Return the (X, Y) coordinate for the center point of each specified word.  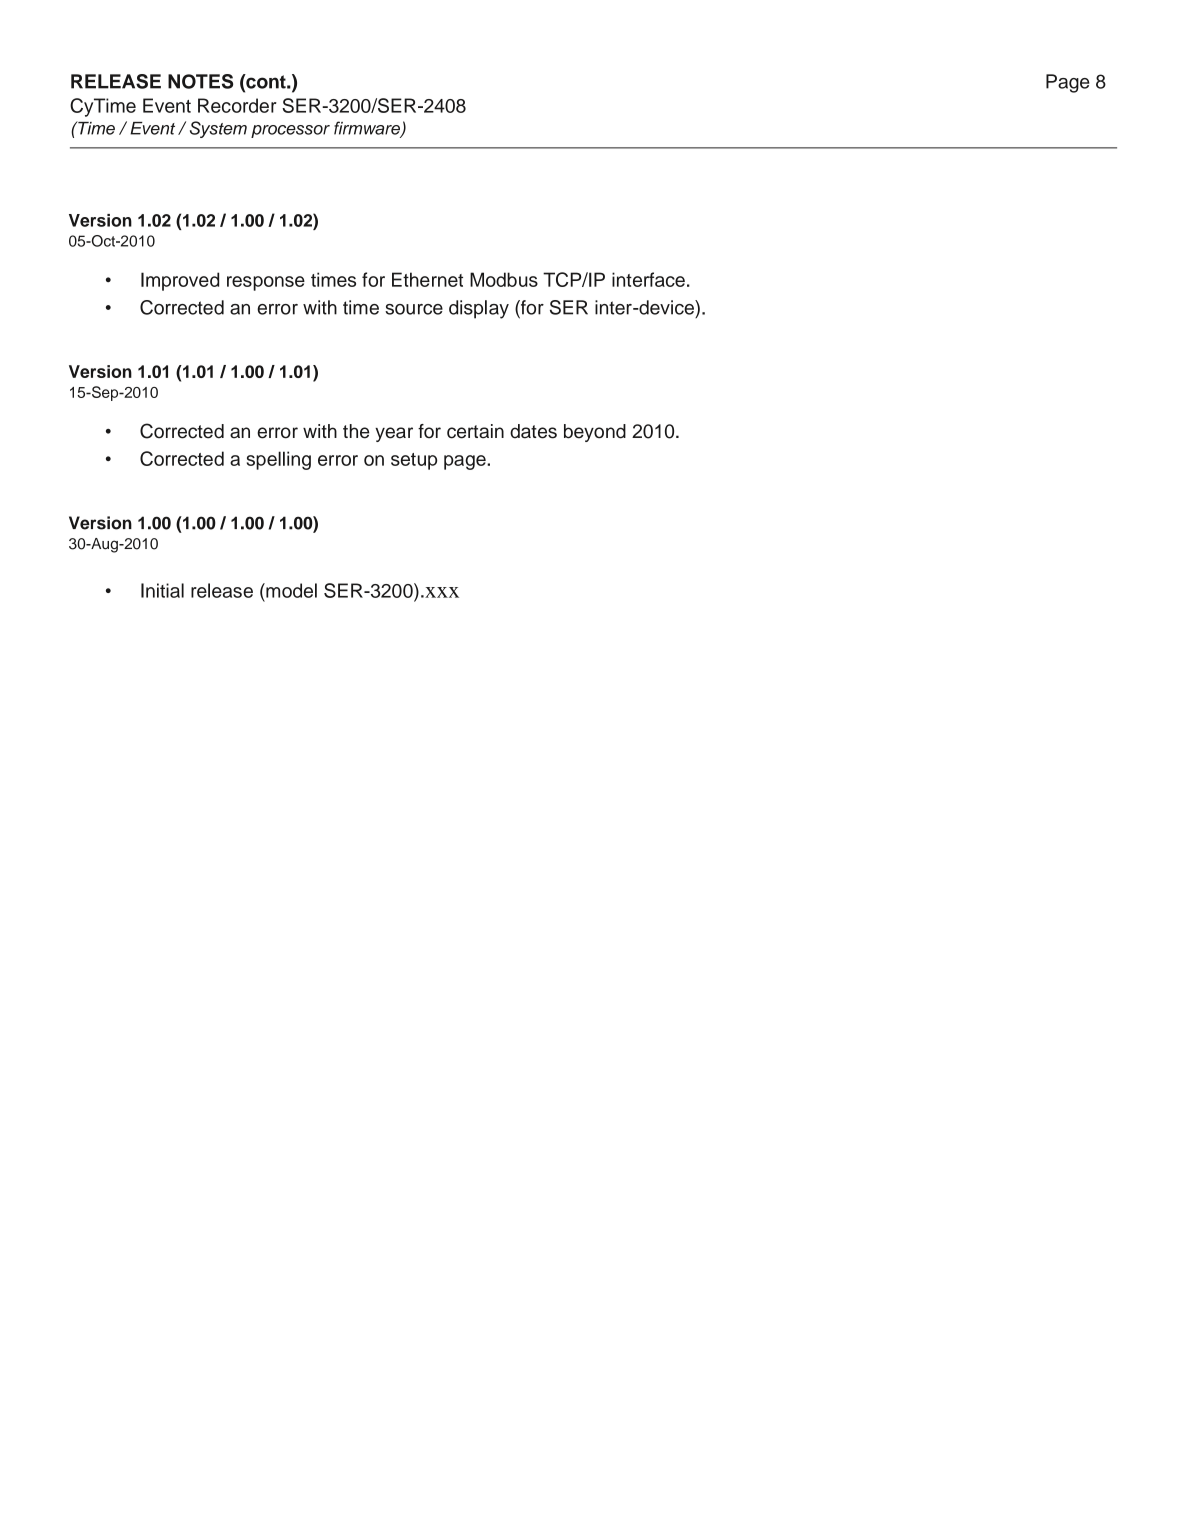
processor (290, 131)
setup (414, 461)
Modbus (504, 279)
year (394, 434)
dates (533, 431)
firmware (368, 129)
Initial (162, 590)
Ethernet (427, 279)
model (290, 590)
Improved (180, 281)
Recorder (237, 105)
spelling (279, 460)
